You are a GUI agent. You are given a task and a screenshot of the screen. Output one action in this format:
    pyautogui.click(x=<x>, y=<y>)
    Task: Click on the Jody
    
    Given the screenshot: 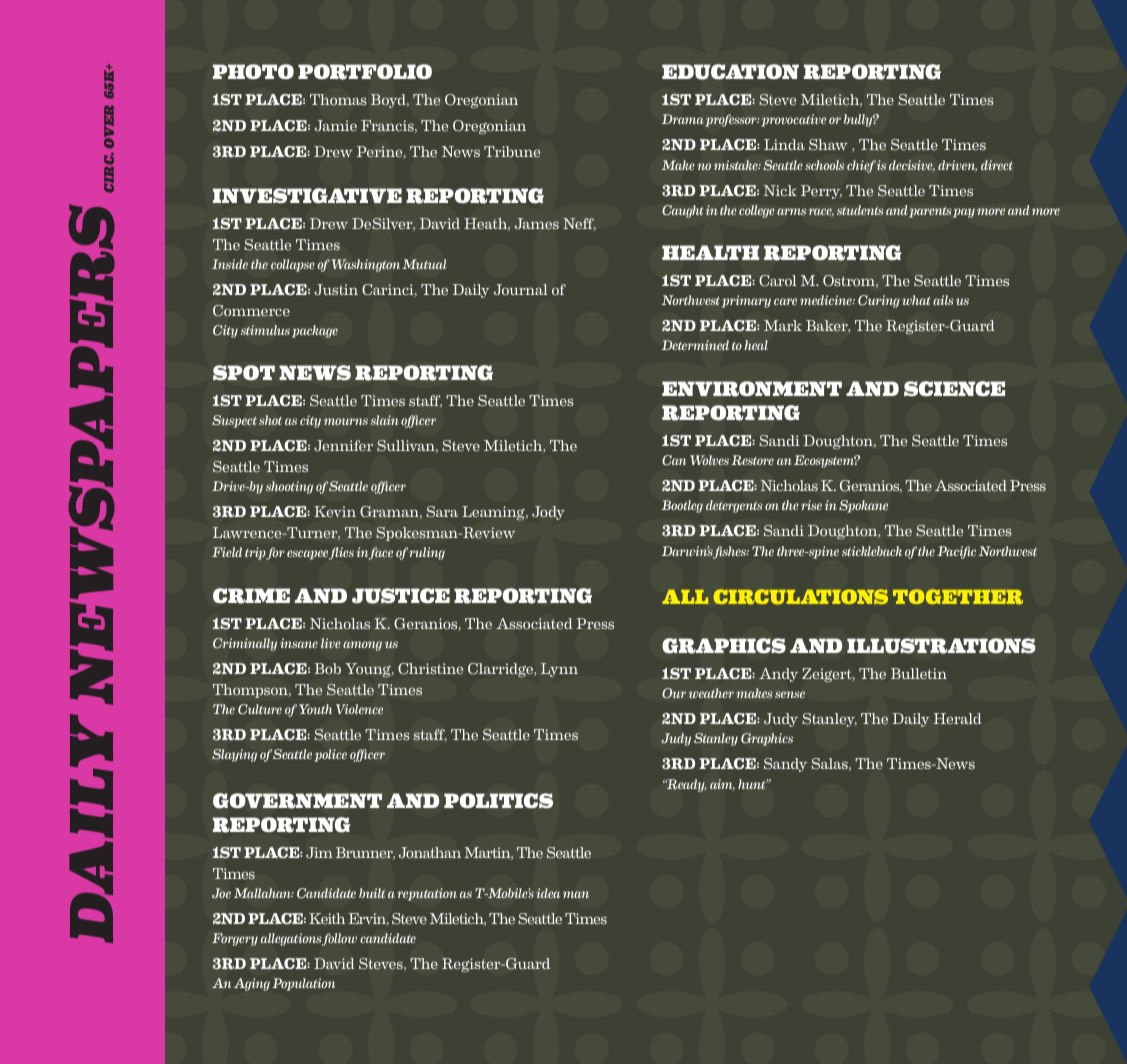 What is the action you would take?
    pyautogui.click(x=548, y=513)
